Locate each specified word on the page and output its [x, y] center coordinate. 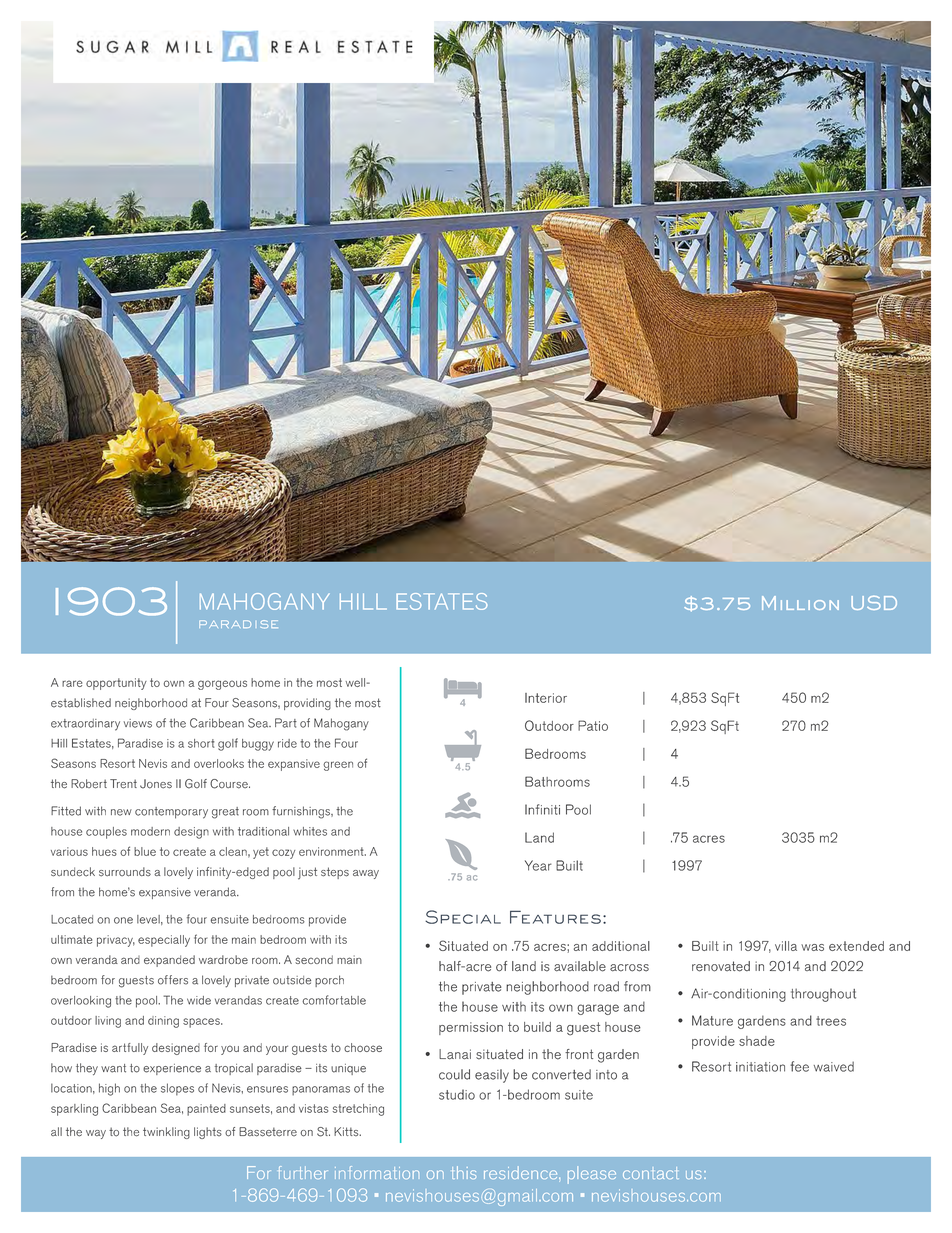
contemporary [171, 813]
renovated [721, 966]
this [464, 1172]
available [580, 966]
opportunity [116, 684]
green [338, 766]
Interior [546, 698]
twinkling [166, 1133]
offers [173, 980]
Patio [593, 725]
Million [800, 603]
